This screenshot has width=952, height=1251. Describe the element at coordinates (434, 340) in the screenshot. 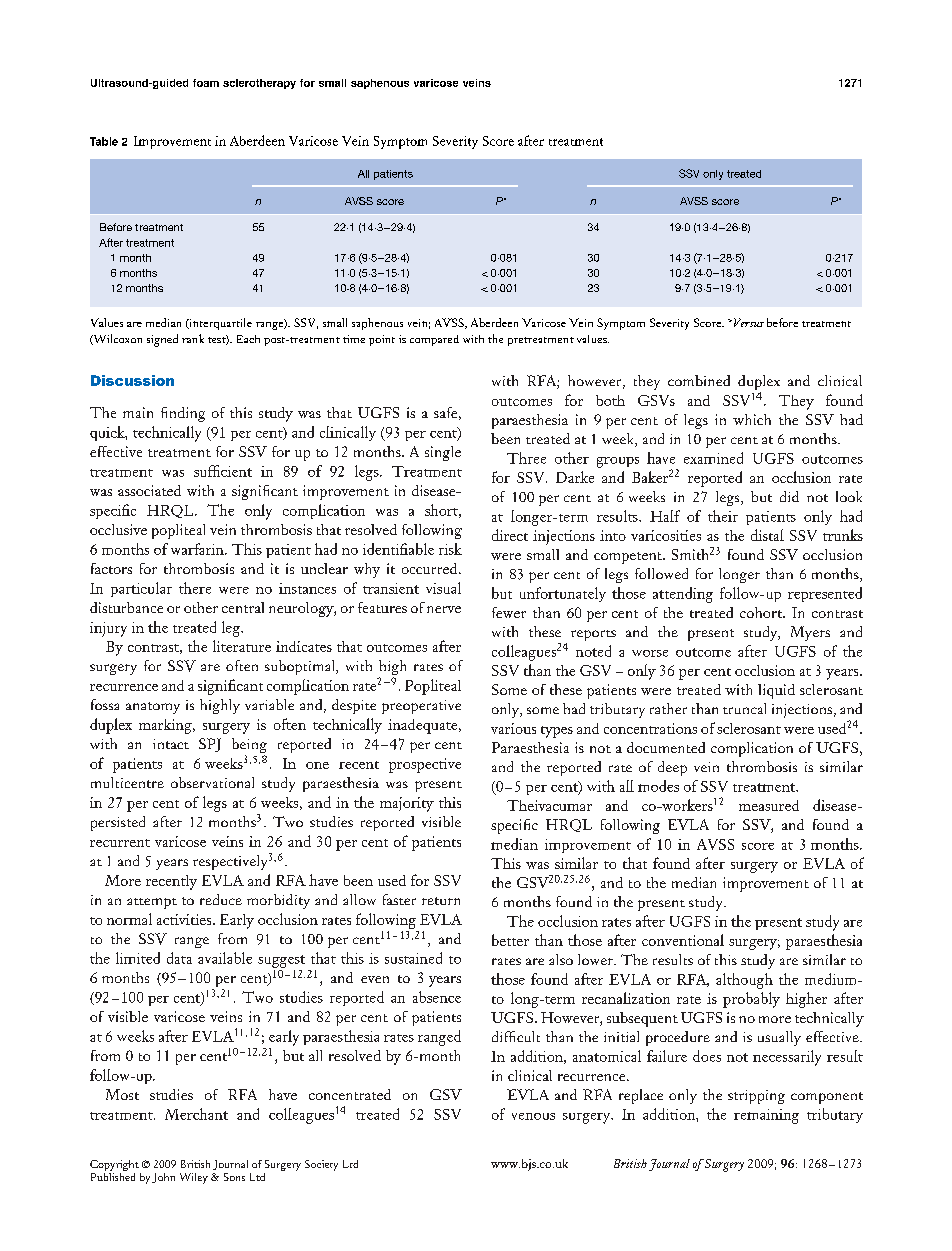

I see `compared` at that location.
